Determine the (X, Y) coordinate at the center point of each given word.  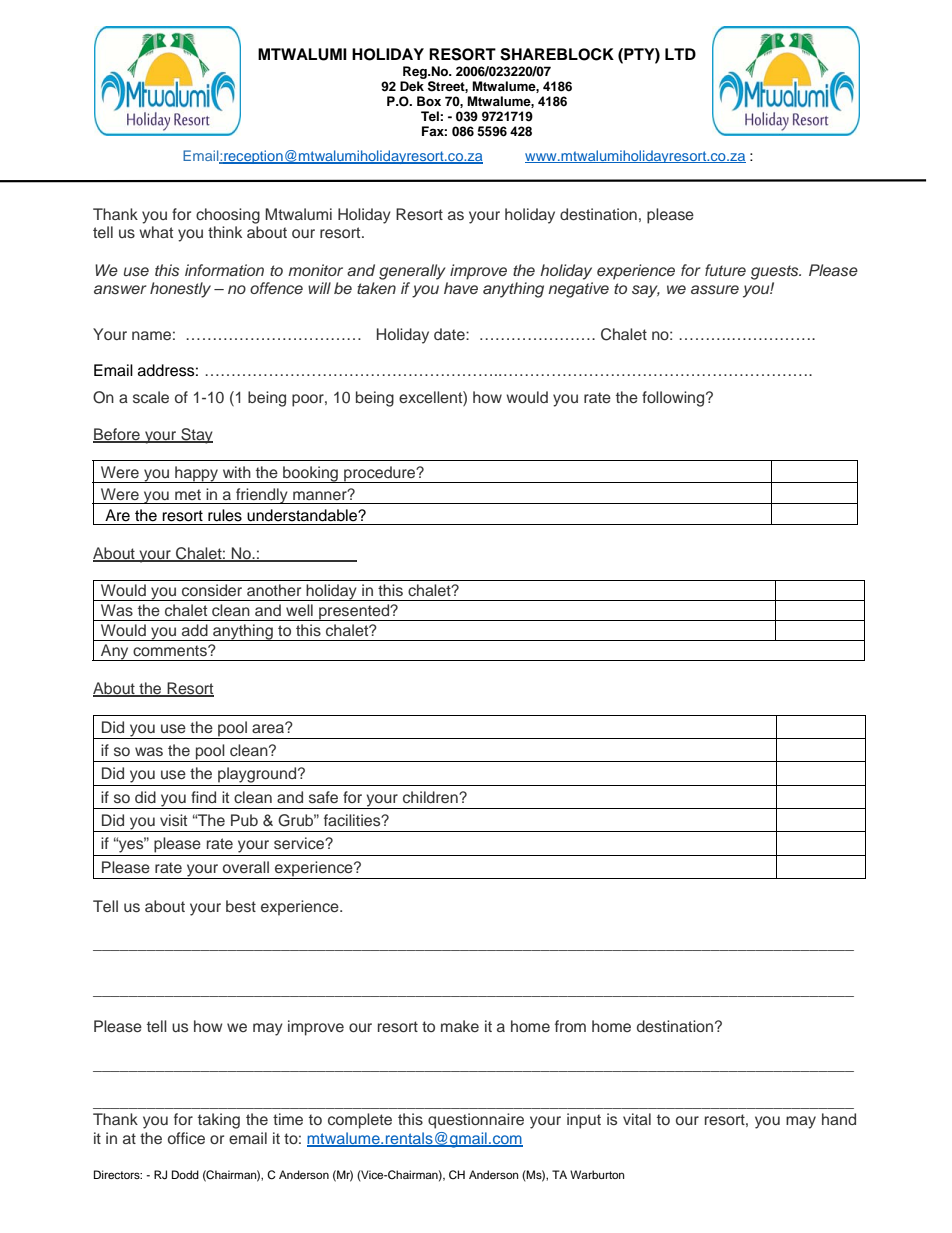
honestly (180, 290)
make (460, 1026)
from (570, 1026)
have (461, 288)
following (674, 399)
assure (715, 290)
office (186, 1138)
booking (310, 474)
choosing (228, 216)
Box (429, 101)
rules (225, 515)
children (431, 797)
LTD (680, 54)
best (241, 906)
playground (258, 775)
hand (839, 1119)
